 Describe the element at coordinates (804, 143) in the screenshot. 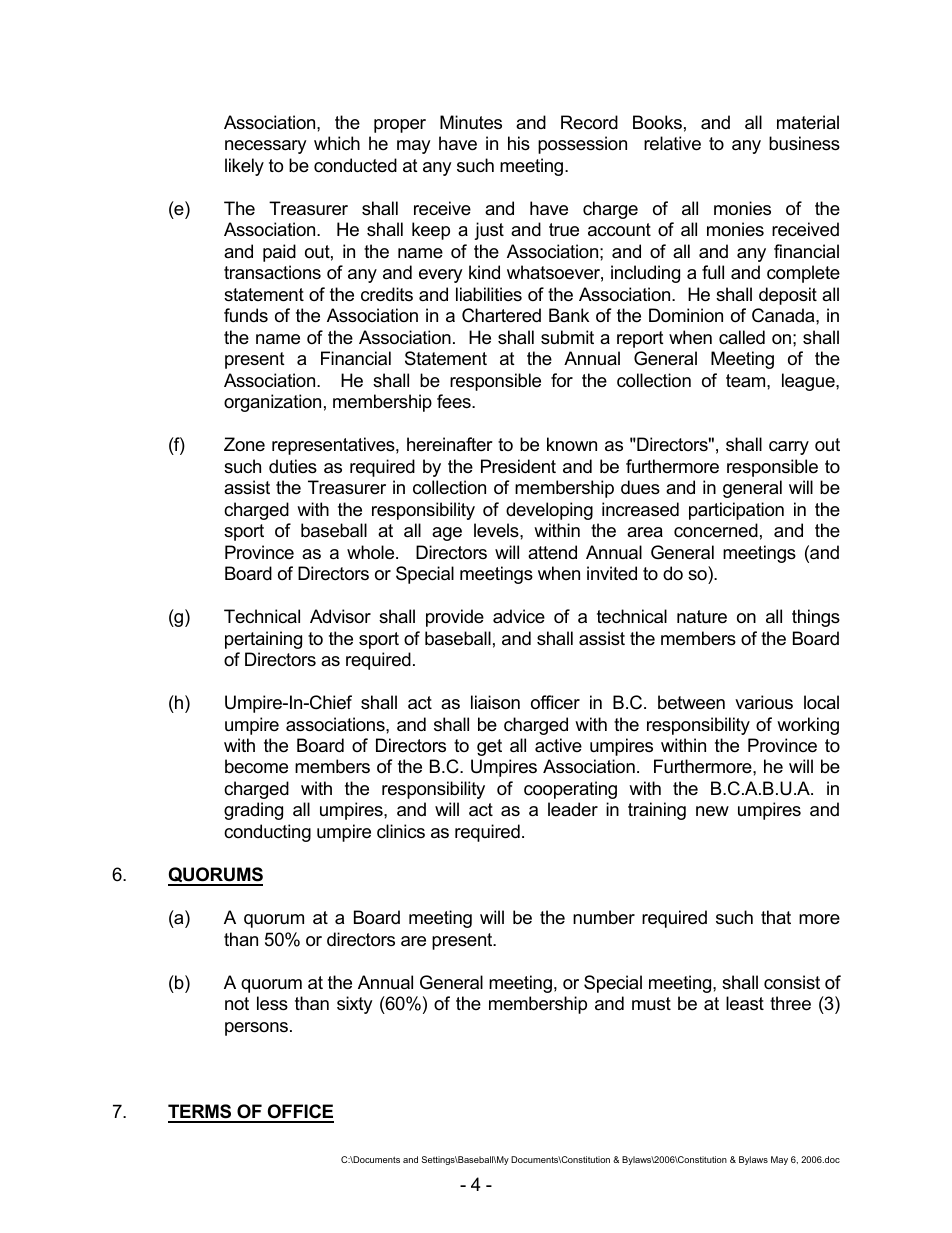

I see `business` at that location.
